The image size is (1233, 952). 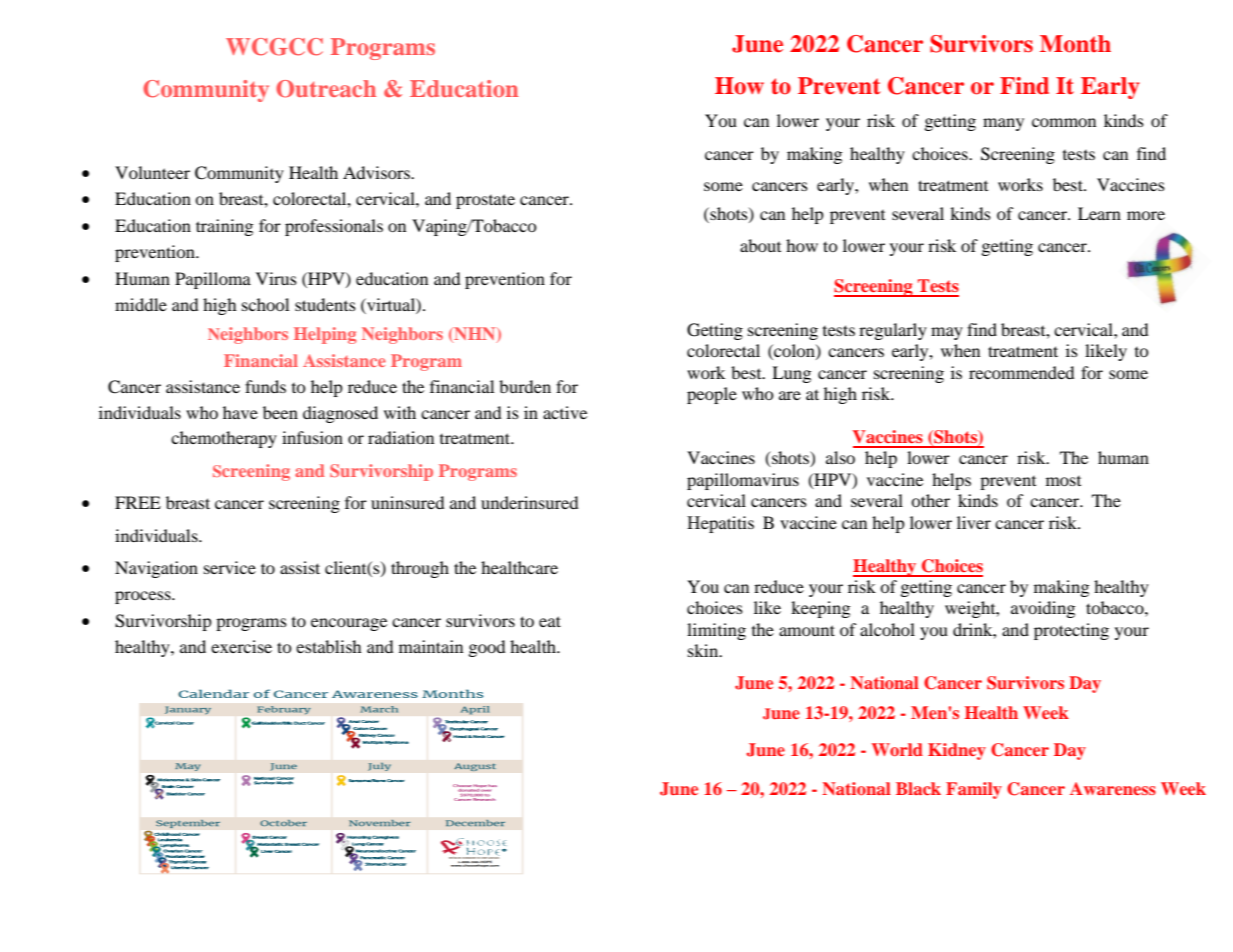 I want to click on service, so click(x=230, y=567).
